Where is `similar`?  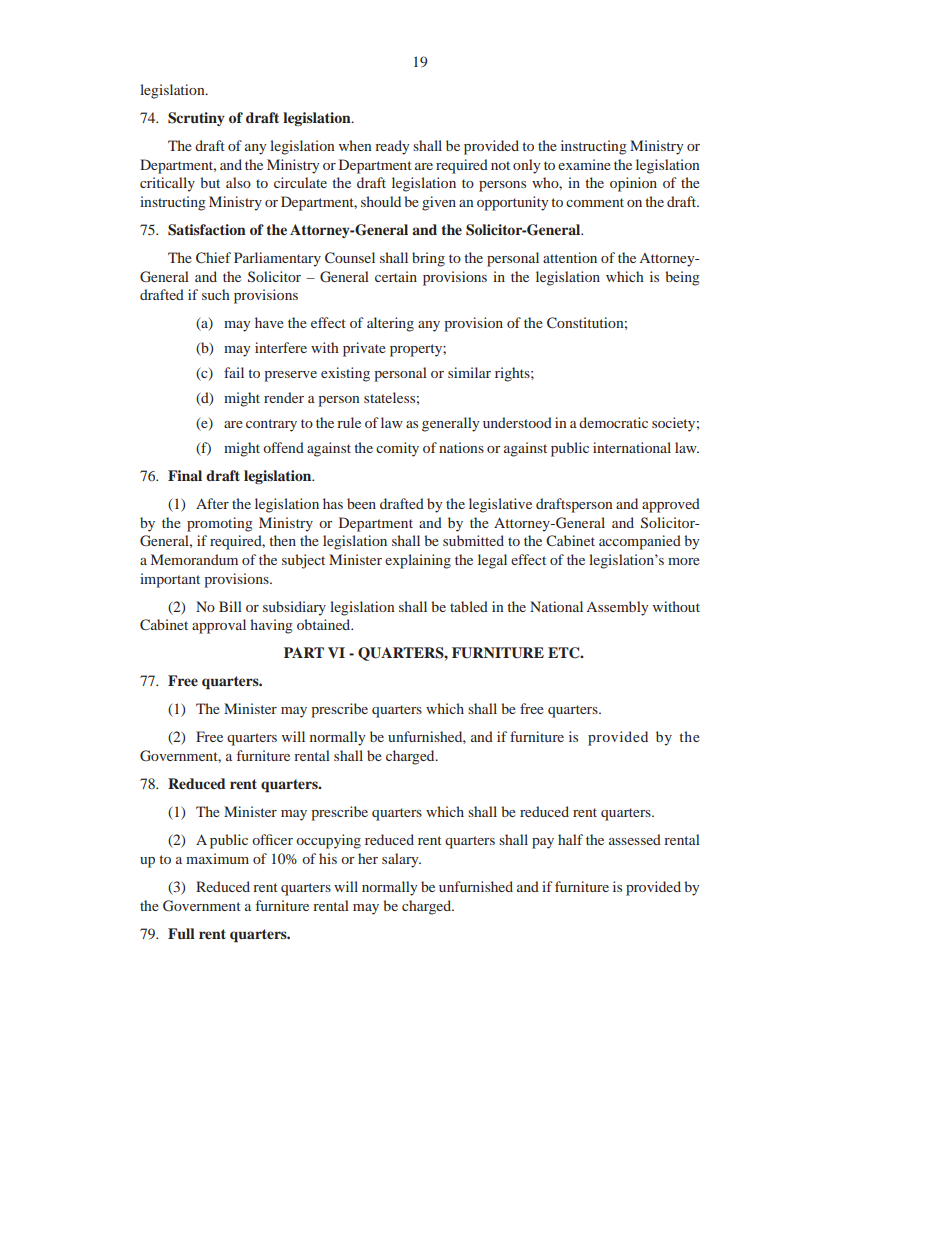
similar is located at coordinates (469, 372).
